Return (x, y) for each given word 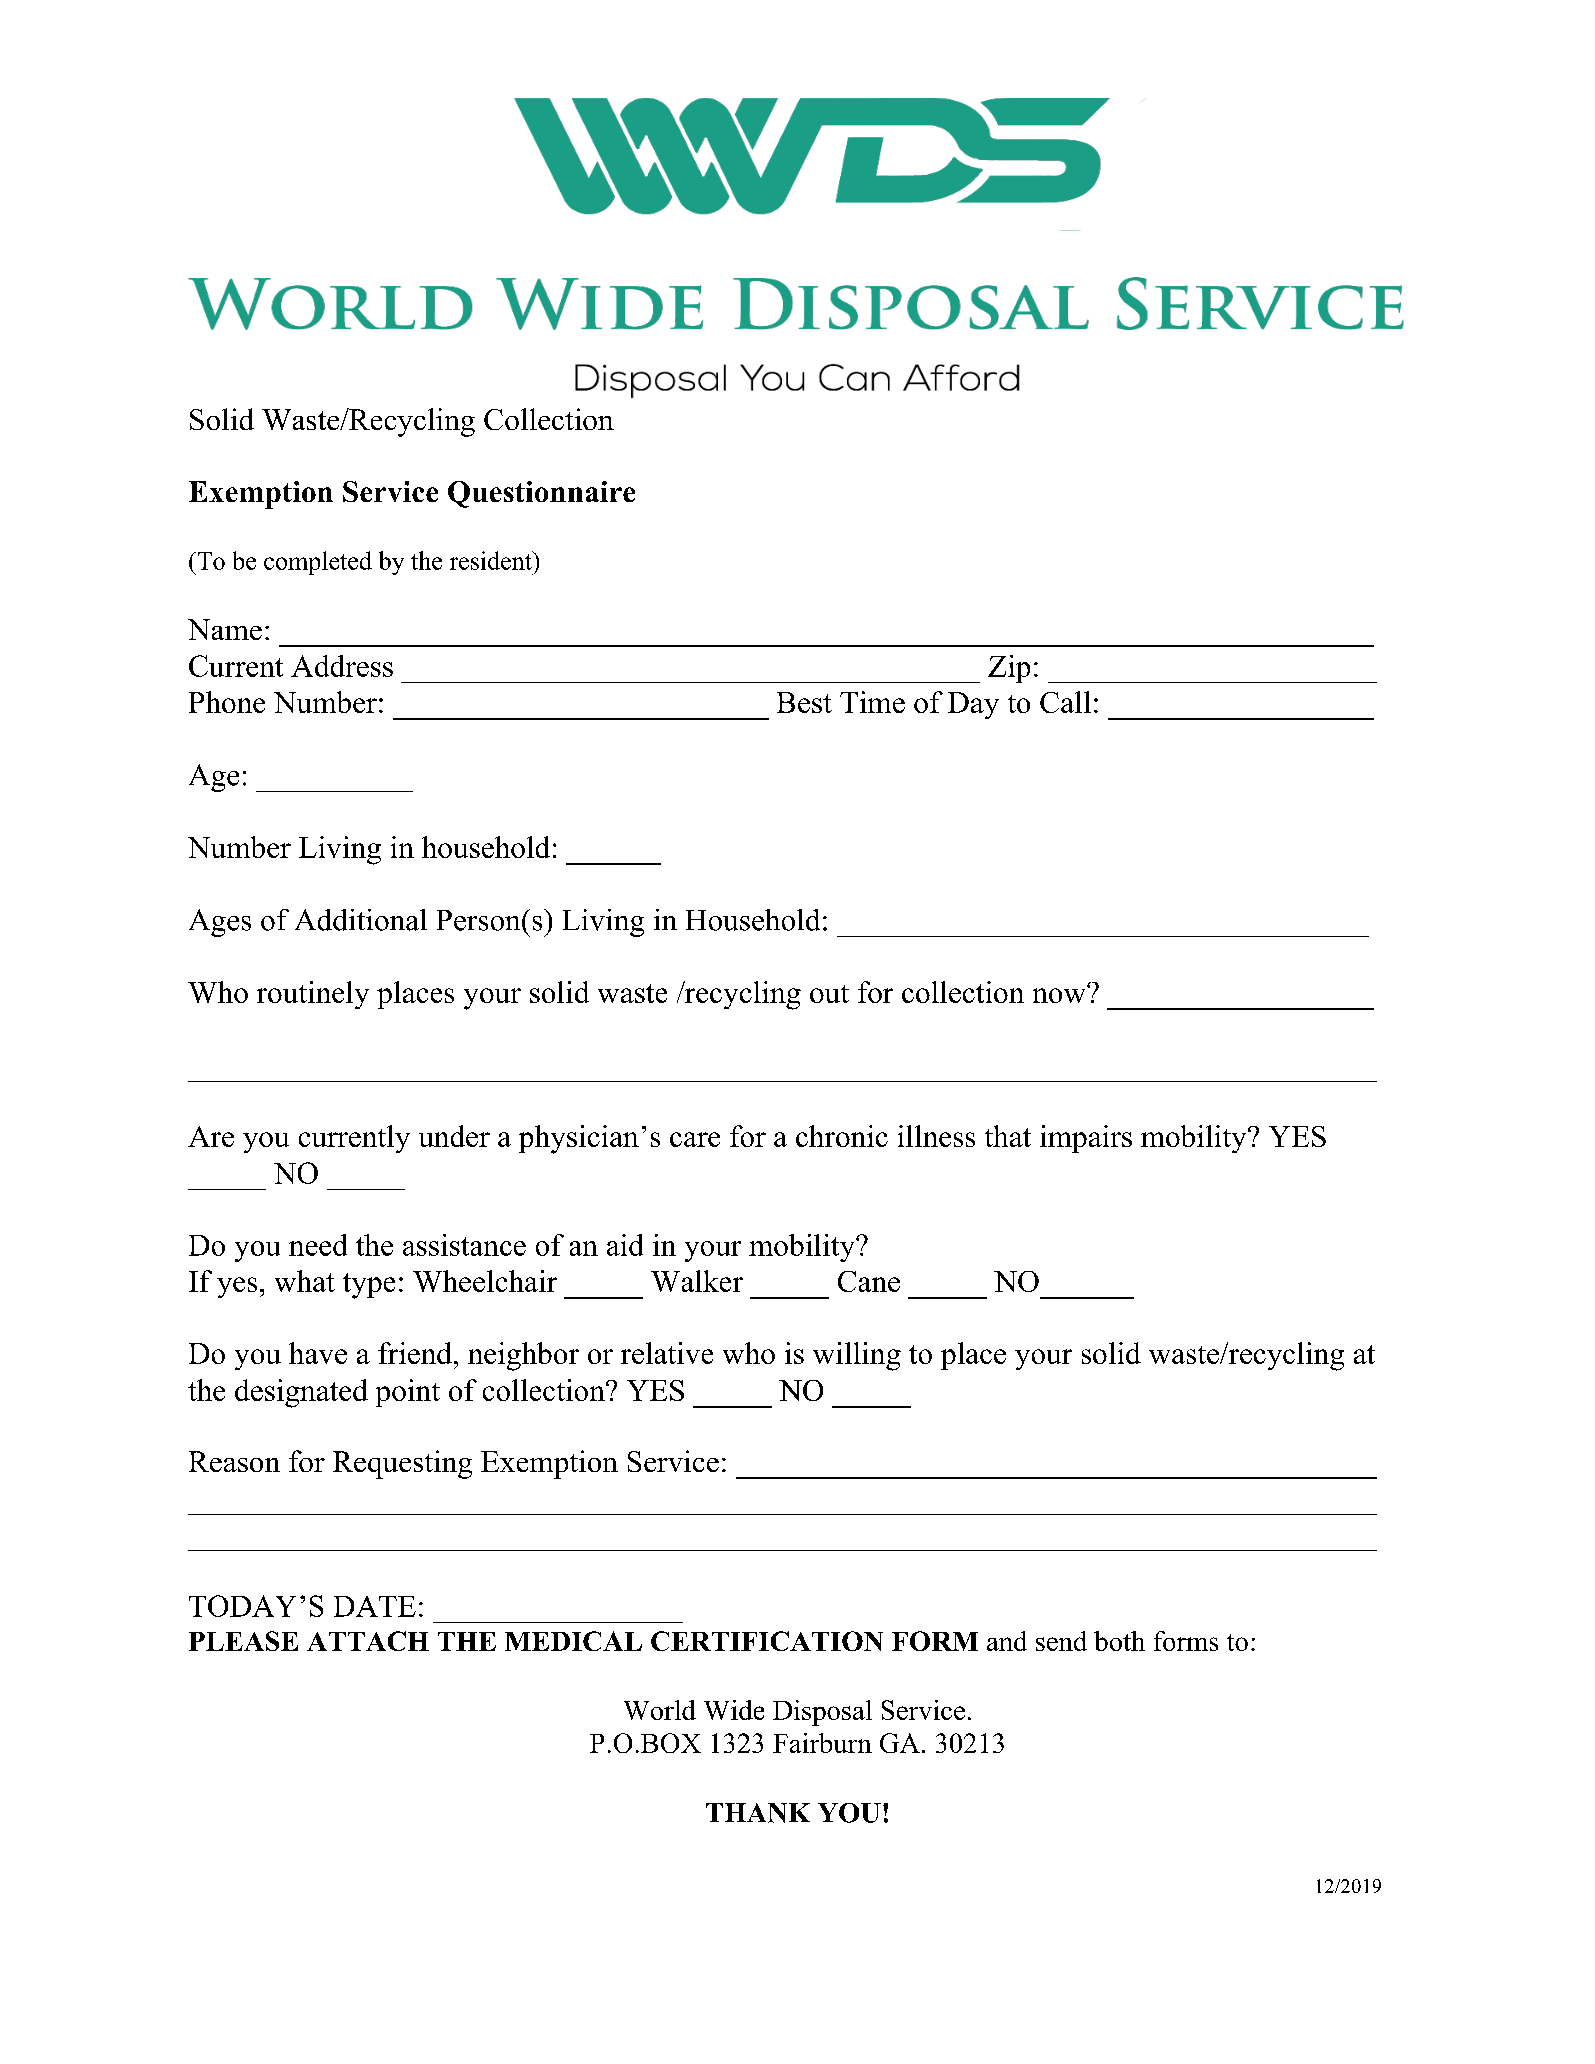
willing (857, 1356)
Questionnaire (541, 494)
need (318, 1245)
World (660, 1710)
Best (804, 702)
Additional (361, 920)
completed (318, 563)
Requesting (402, 1464)
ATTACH (368, 1641)
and (1007, 1641)
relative (667, 1353)
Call (1065, 702)
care (695, 1139)
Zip (1009, 669)
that (1008, 1136)
